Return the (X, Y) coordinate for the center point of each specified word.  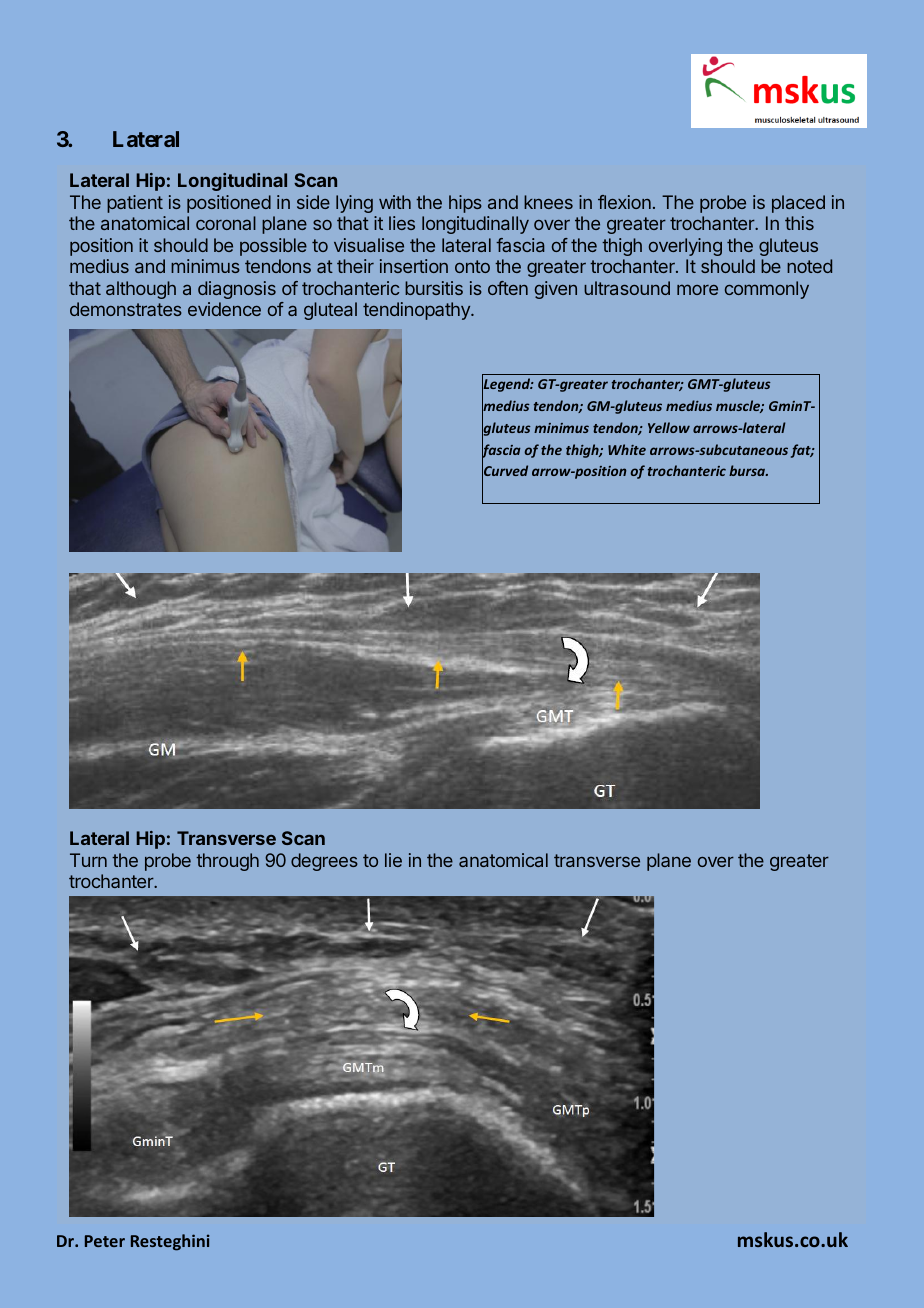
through (227, 862)
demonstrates (126, 309)
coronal (226, 223)
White (627, 449)
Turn (88, 860)
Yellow (669, 427)
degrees (324, 862)
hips (465, 204)
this (799, 223)
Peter (105, 1241)
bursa (748, 470)
